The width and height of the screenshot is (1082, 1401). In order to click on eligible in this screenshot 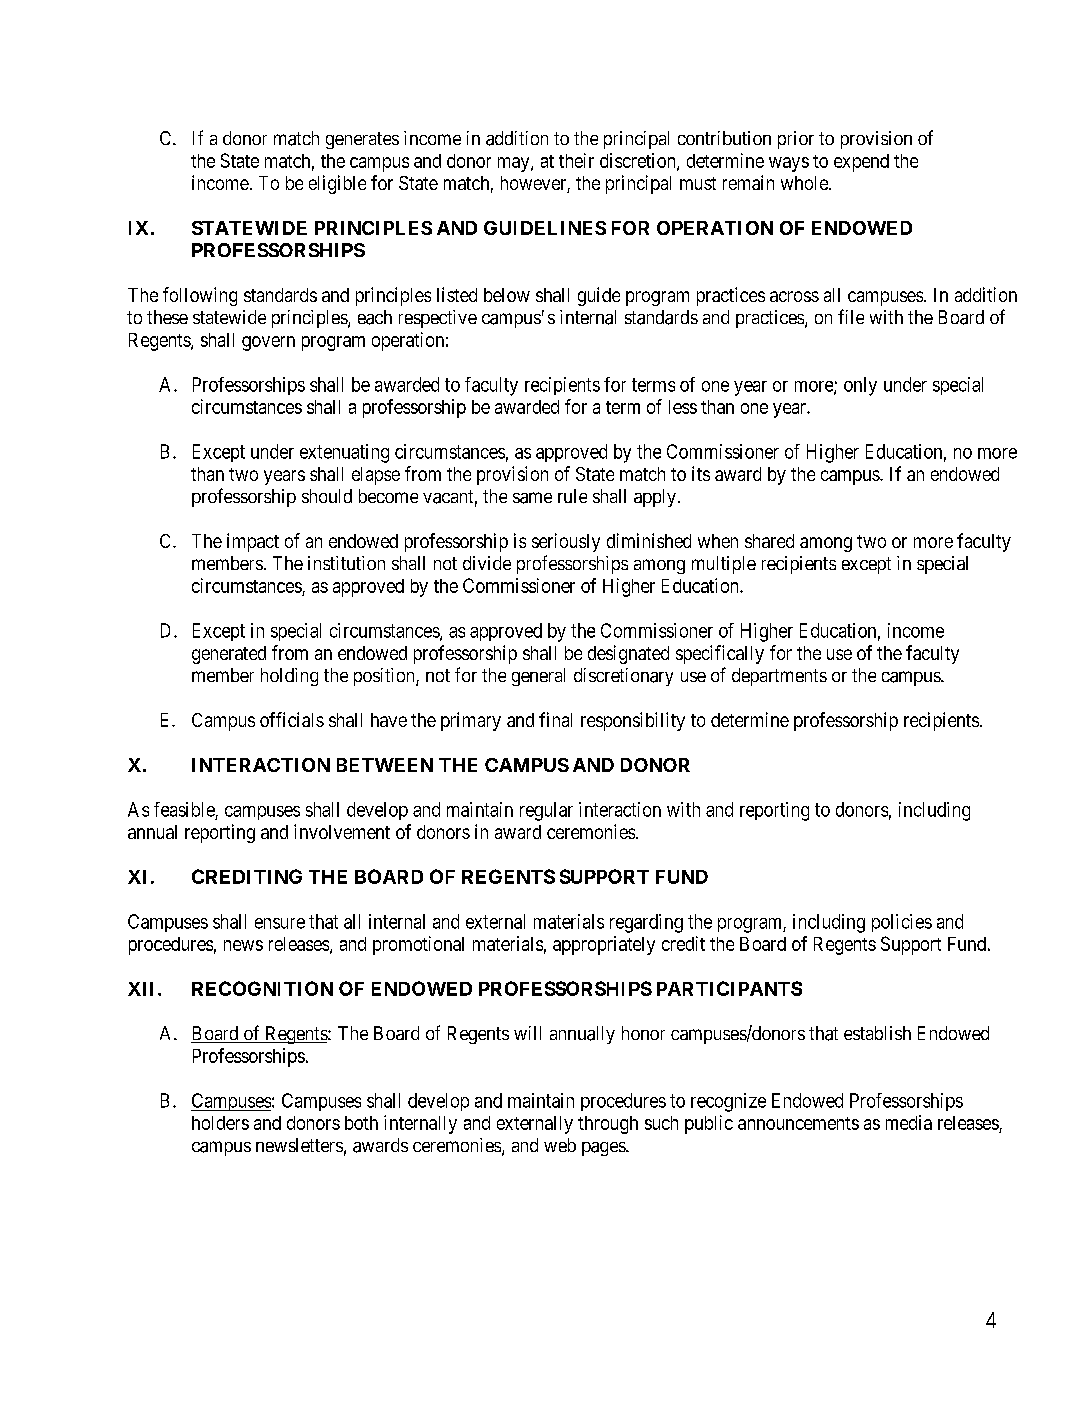, I will do `click(337, 184)`.
